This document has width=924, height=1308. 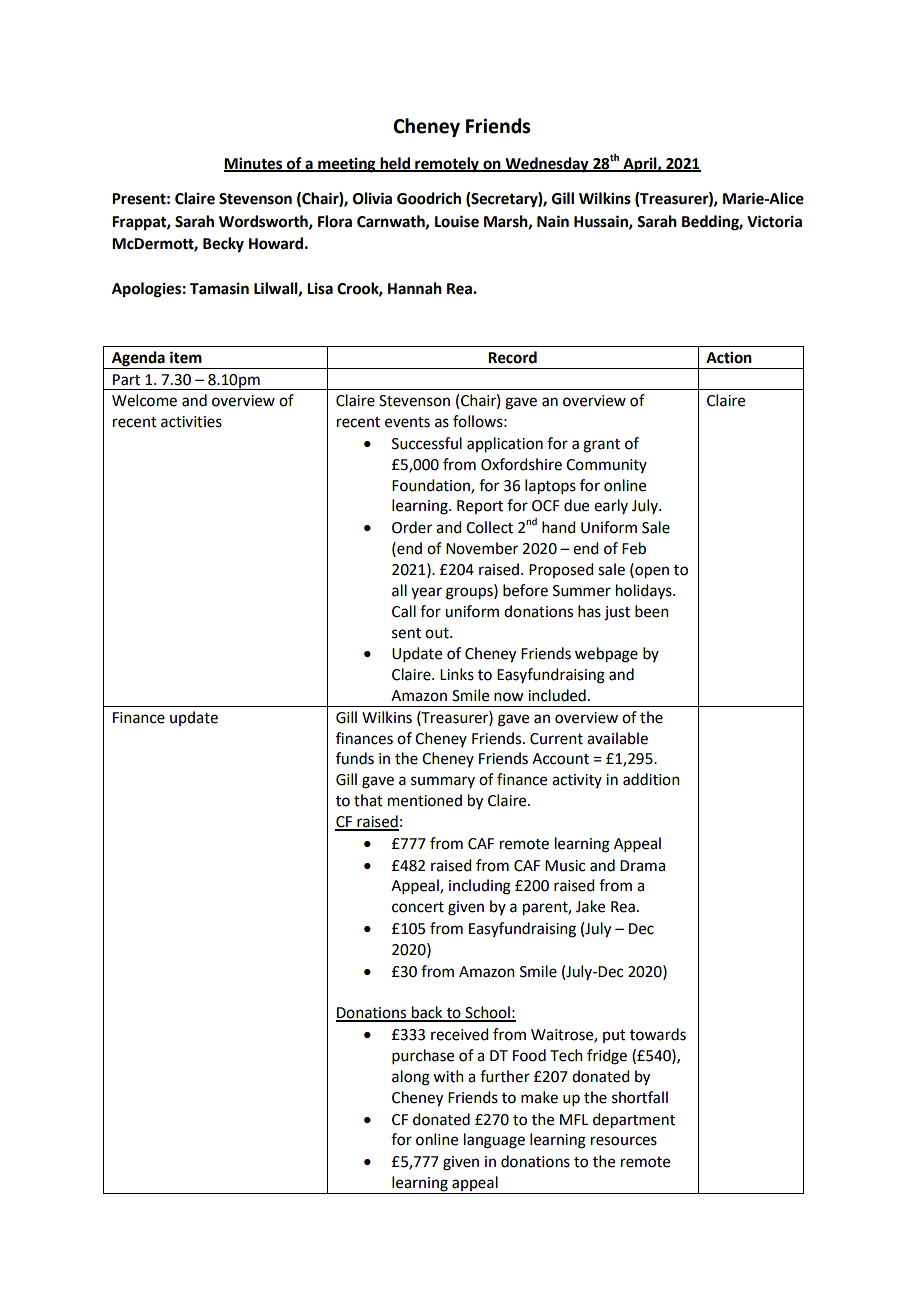 What do you see at coordinates (191, 422) in the document?
I see `activities` at bounding box center [191, 422].
